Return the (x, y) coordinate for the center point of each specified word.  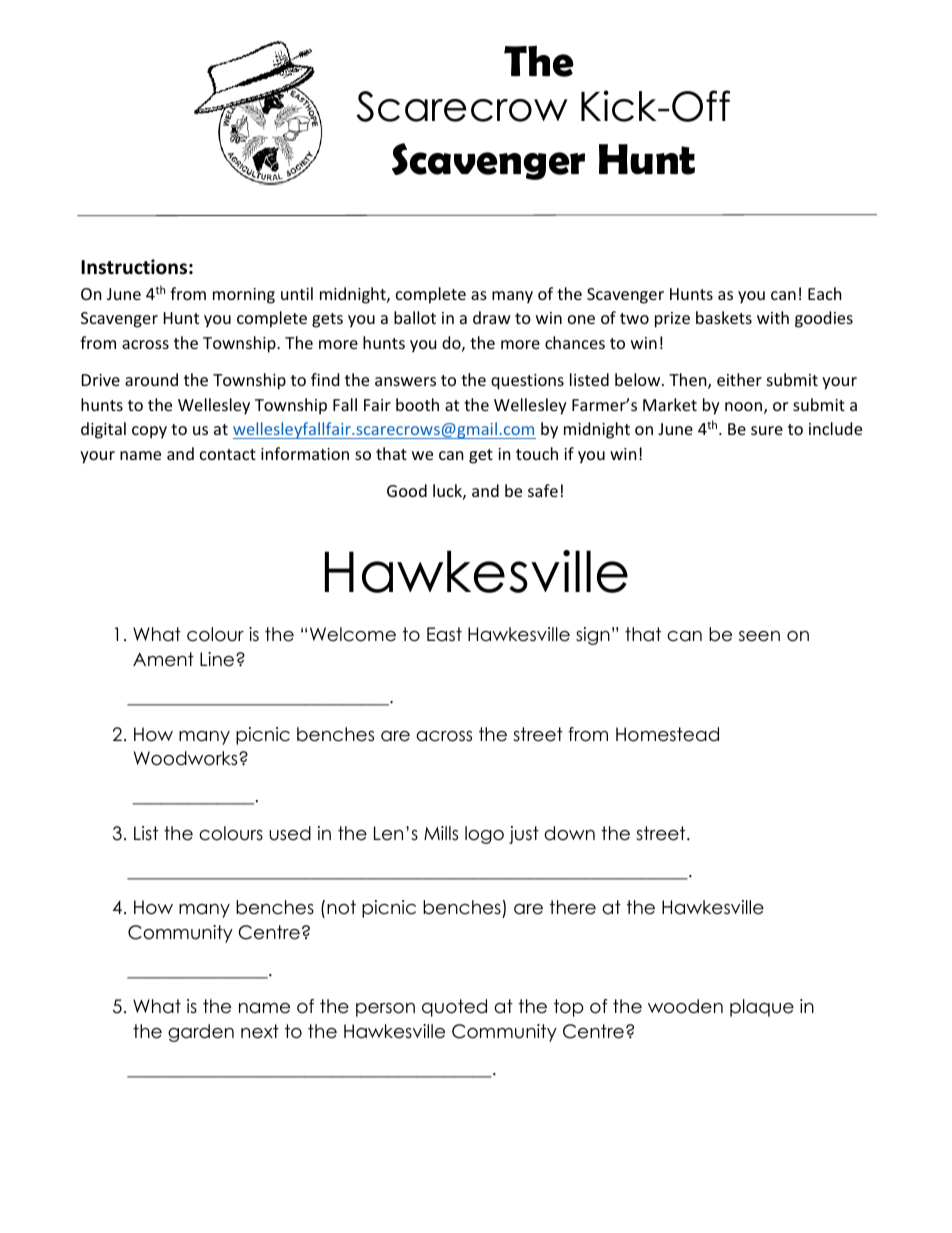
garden (201, 1033)
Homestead (667, 734)
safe (543, 490)
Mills (441, 833)
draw (492, 317)
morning (244, 296)
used (290, 833)
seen (759, 636)
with (773, 317)
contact (228, 454)
